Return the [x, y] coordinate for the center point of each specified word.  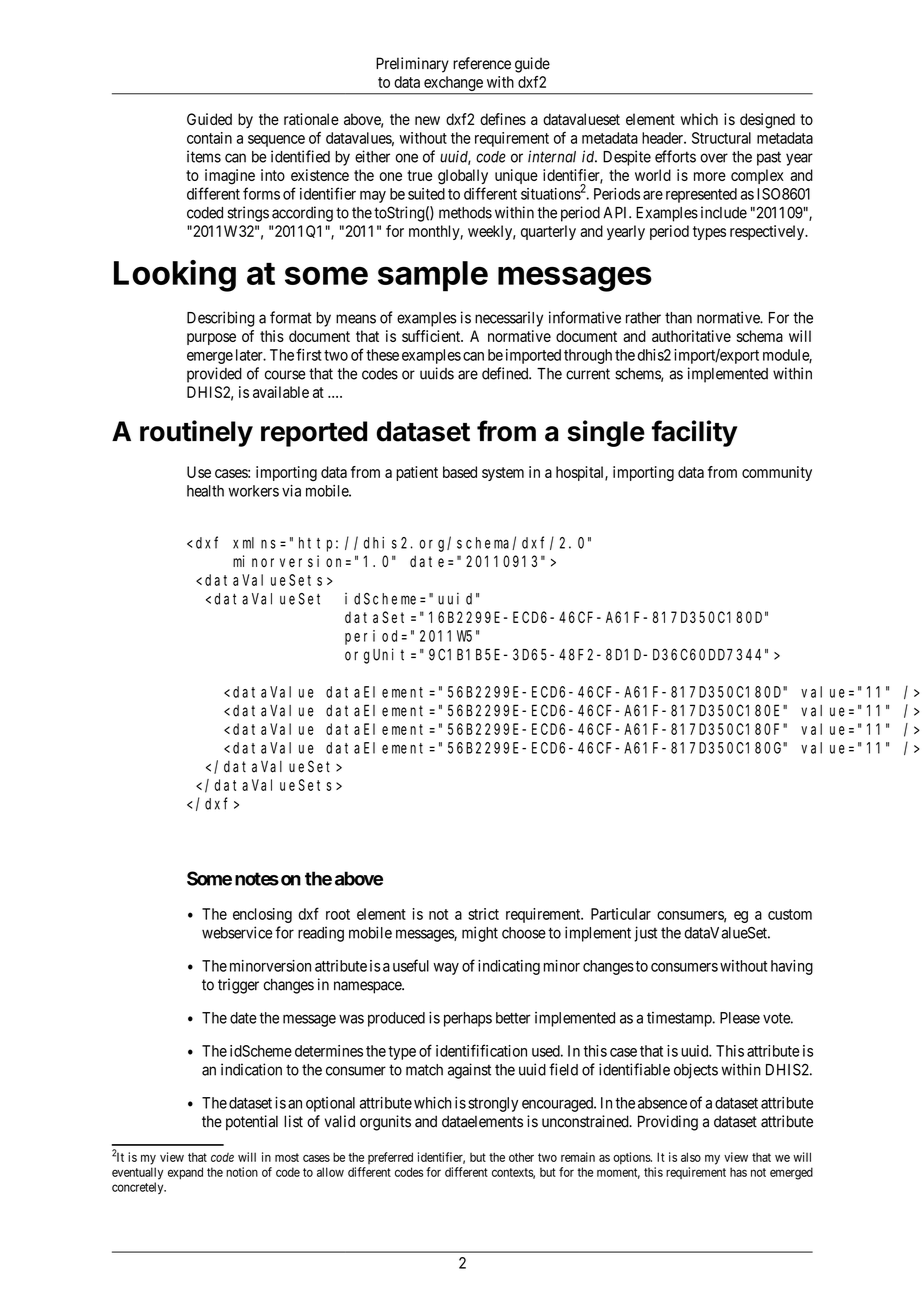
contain [209, 138]
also [691, 1157]
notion [242, 1172]
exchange [453, 85]
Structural [721, 138]
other [521, 1157]
